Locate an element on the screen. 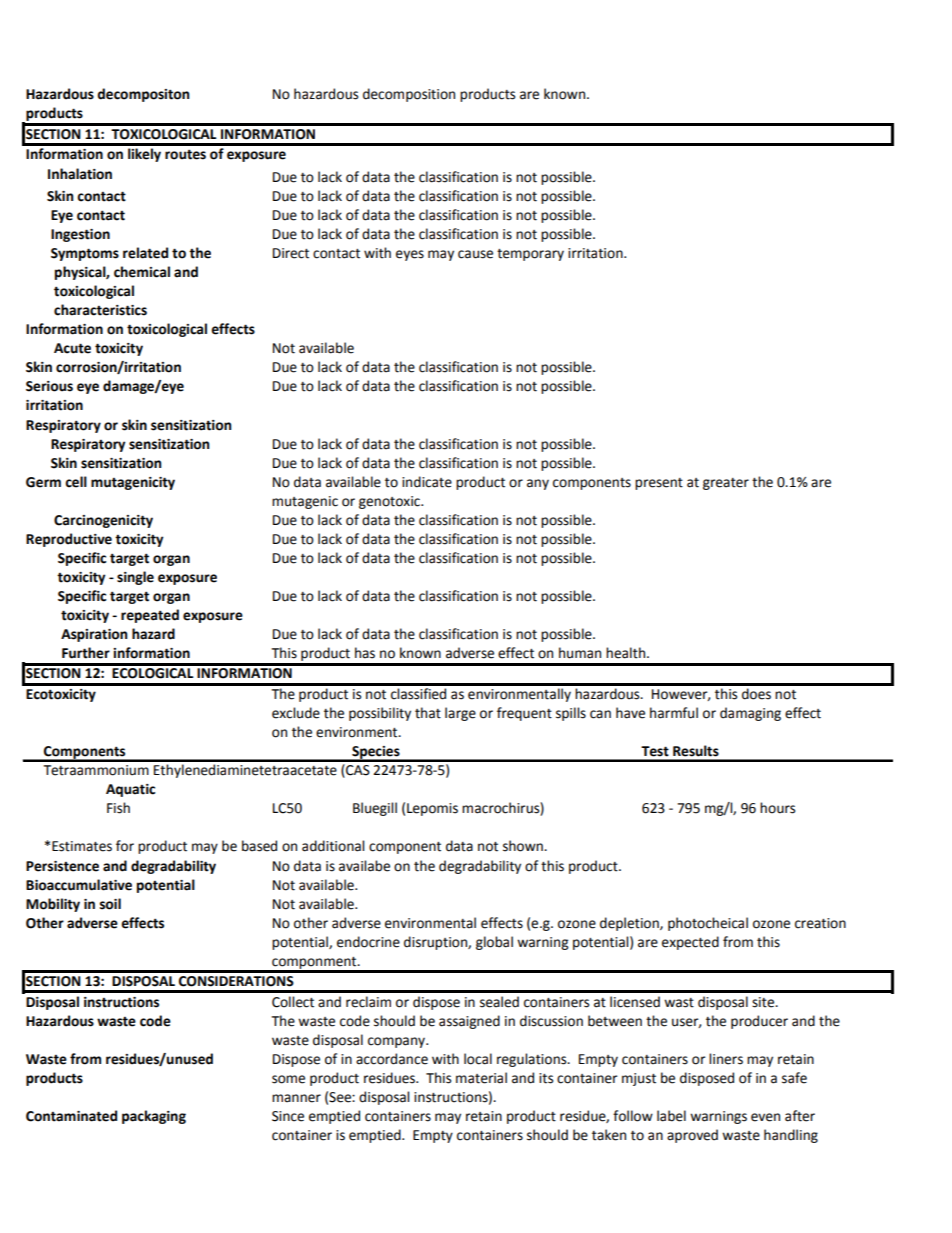 Image resolution: width=952 pixels, height=1233 pixels. hours is located at coordinates (777, 808).
